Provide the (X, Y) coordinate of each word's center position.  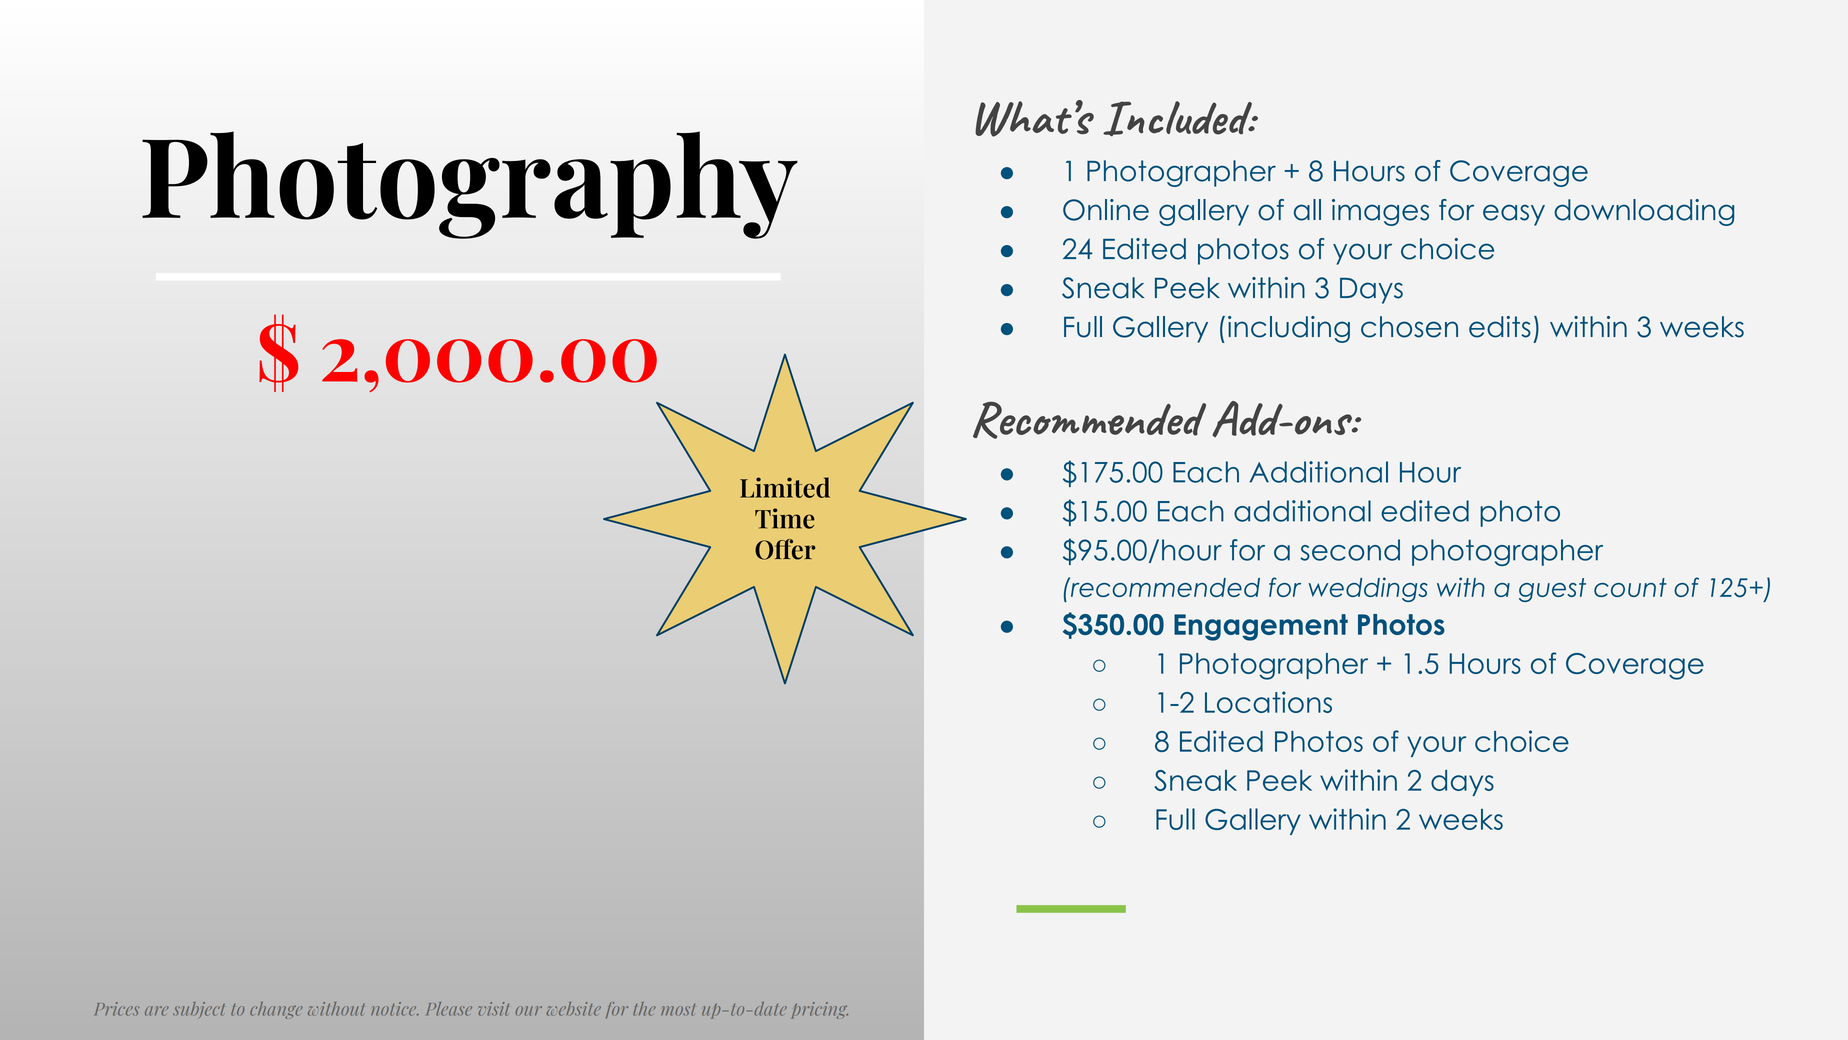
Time (785, 518)
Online (1106, 210)
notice (395, 1009)
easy (1514, 215)
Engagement (1261, 627)
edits (1500, 327)
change (276, 1010)
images (1380, 212)
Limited (785, 487)
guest (1552, 590)
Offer (785, 549)
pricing (819, 1010)
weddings (1368, 589)
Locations (1268, 702)
